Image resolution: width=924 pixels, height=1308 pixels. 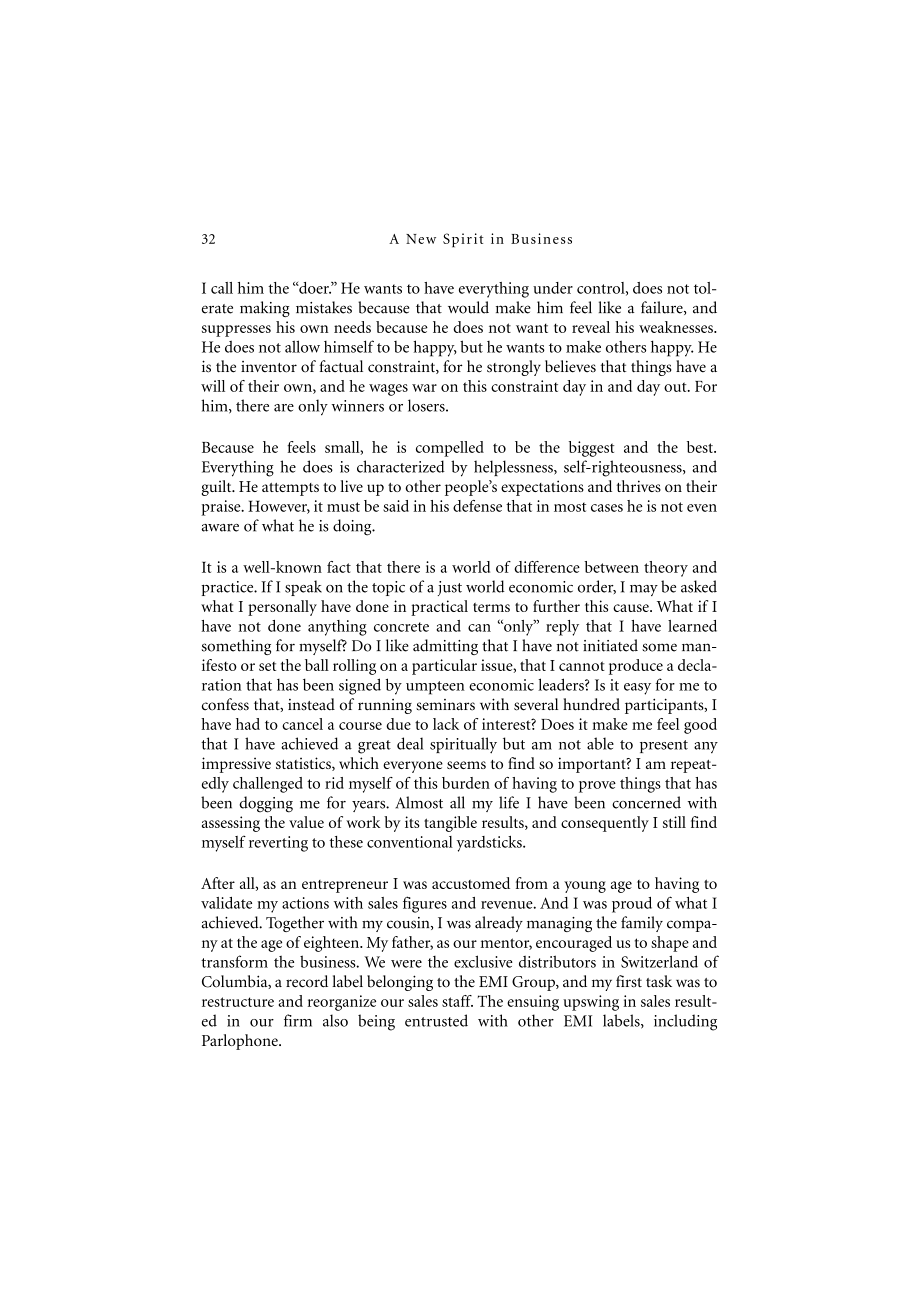 I want to click on initiated, so click(x=610, y=645).
